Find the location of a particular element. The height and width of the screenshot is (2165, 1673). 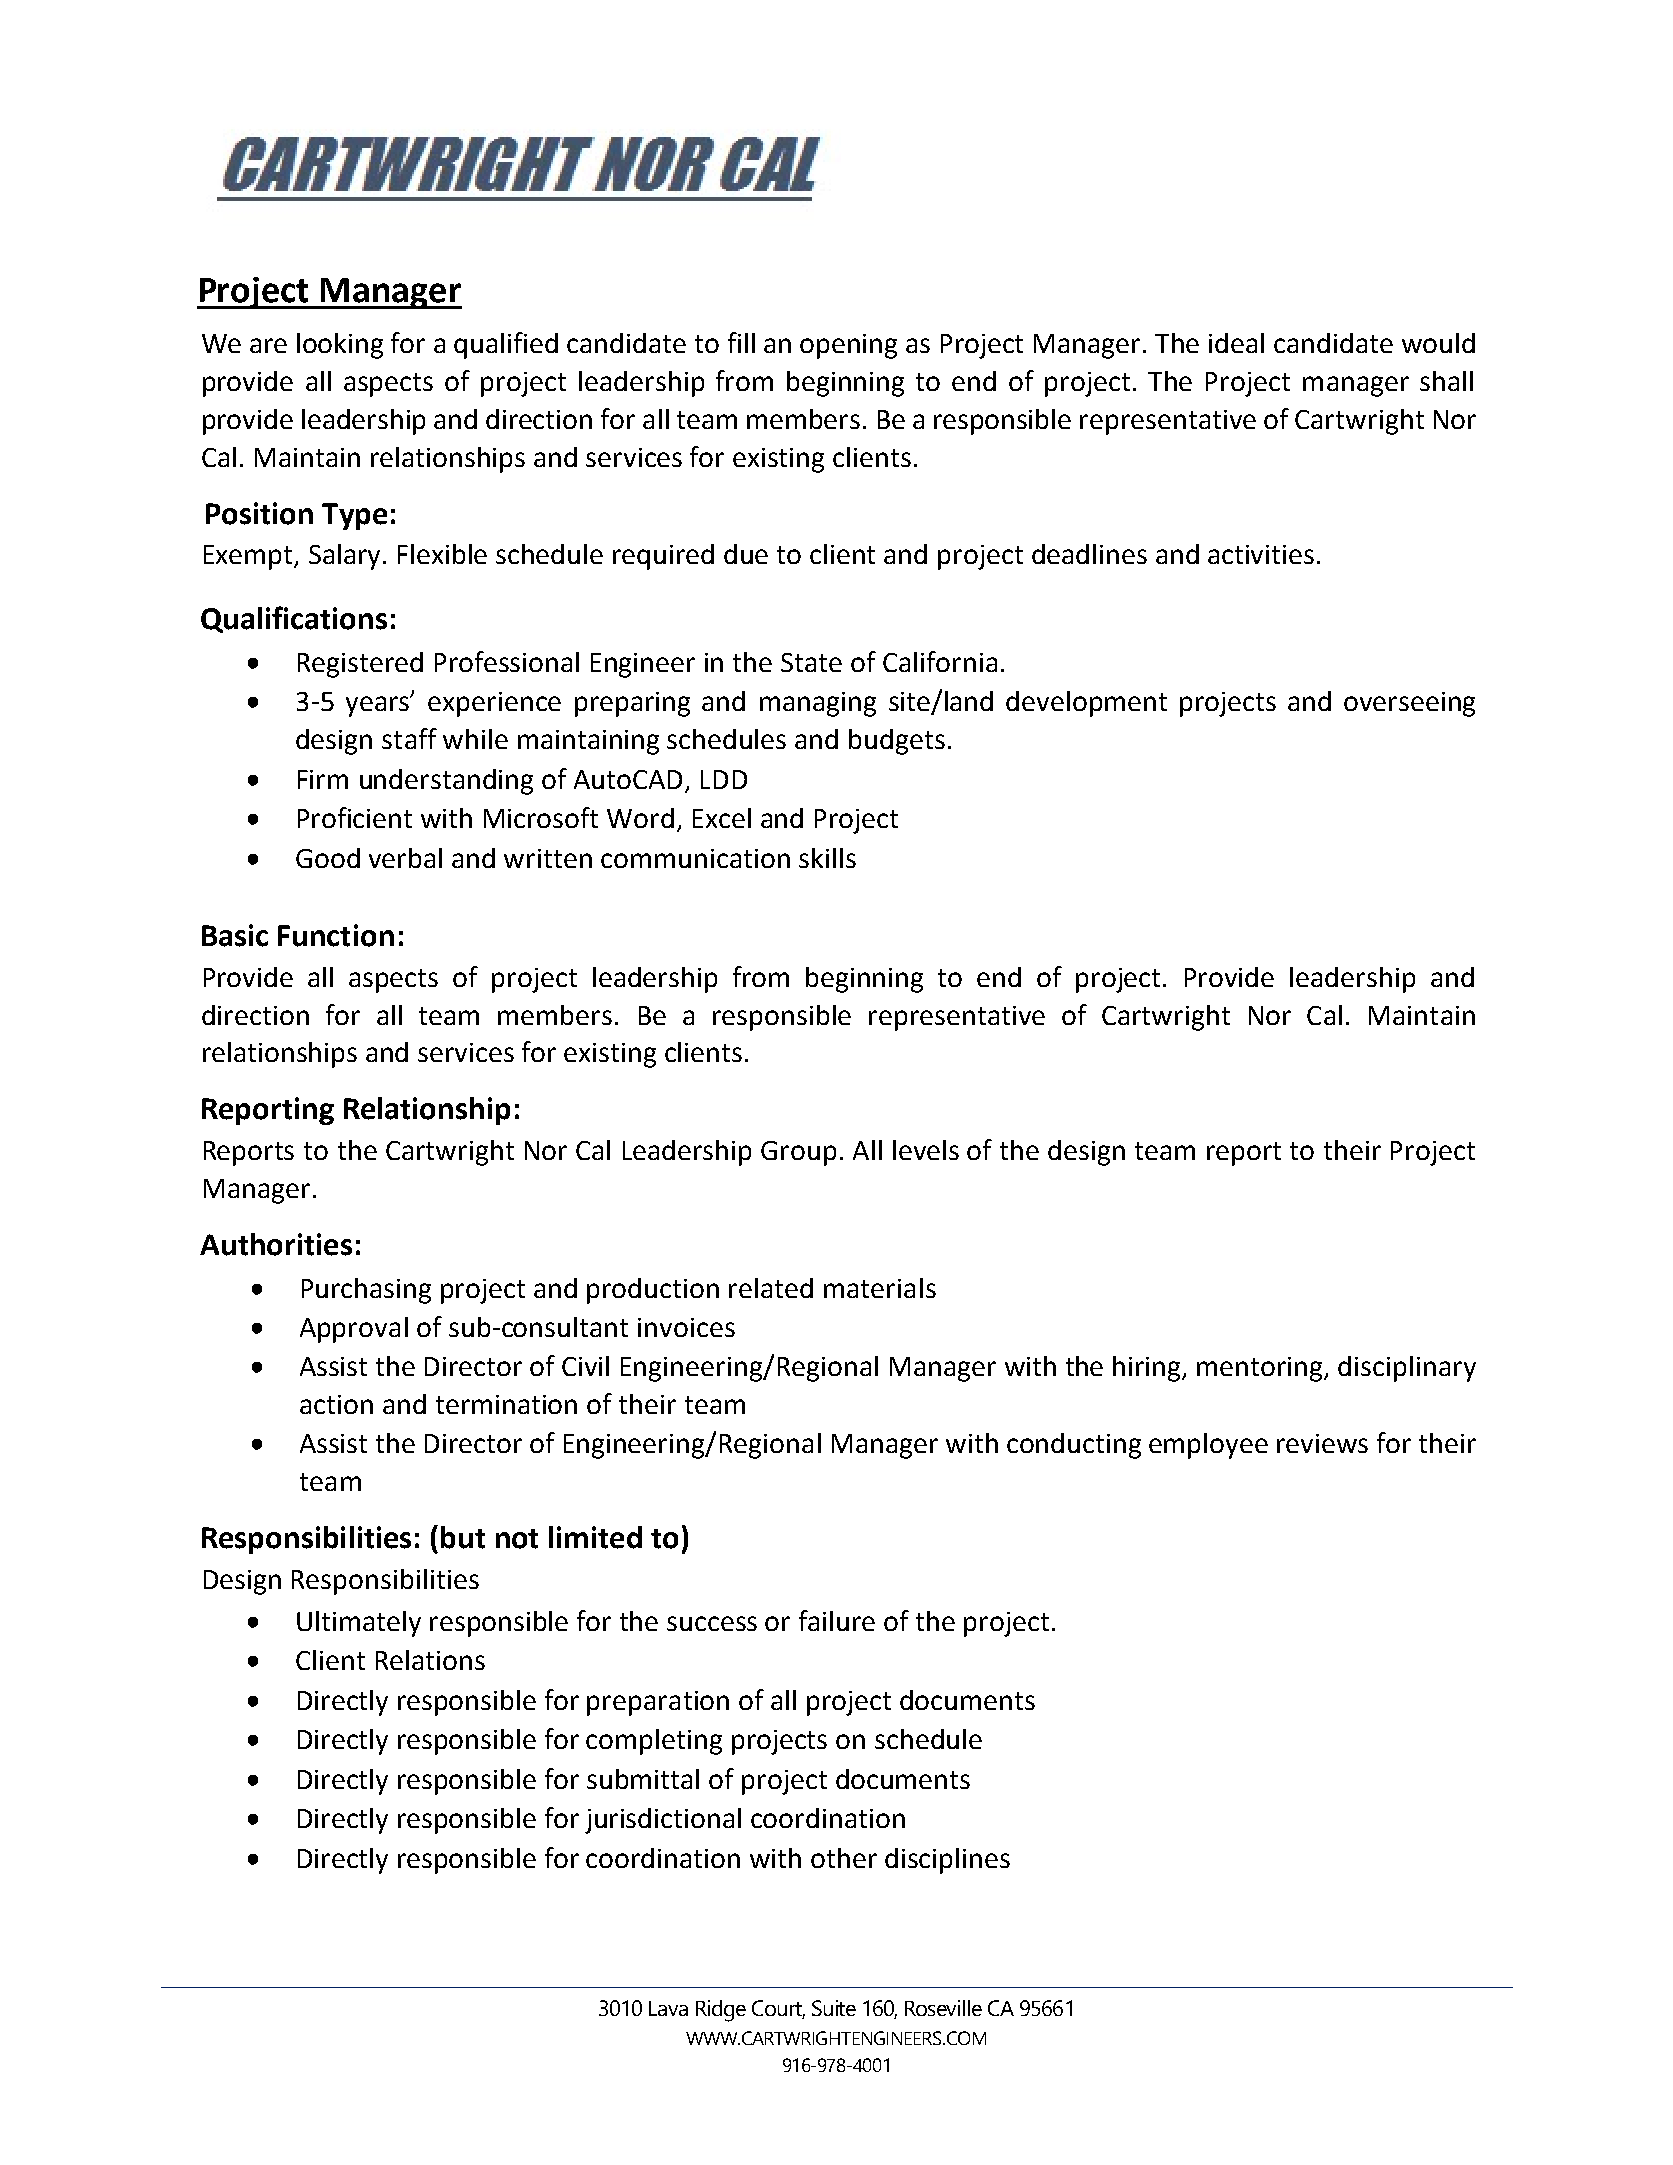

opening is located at coordinates (848, 346).
